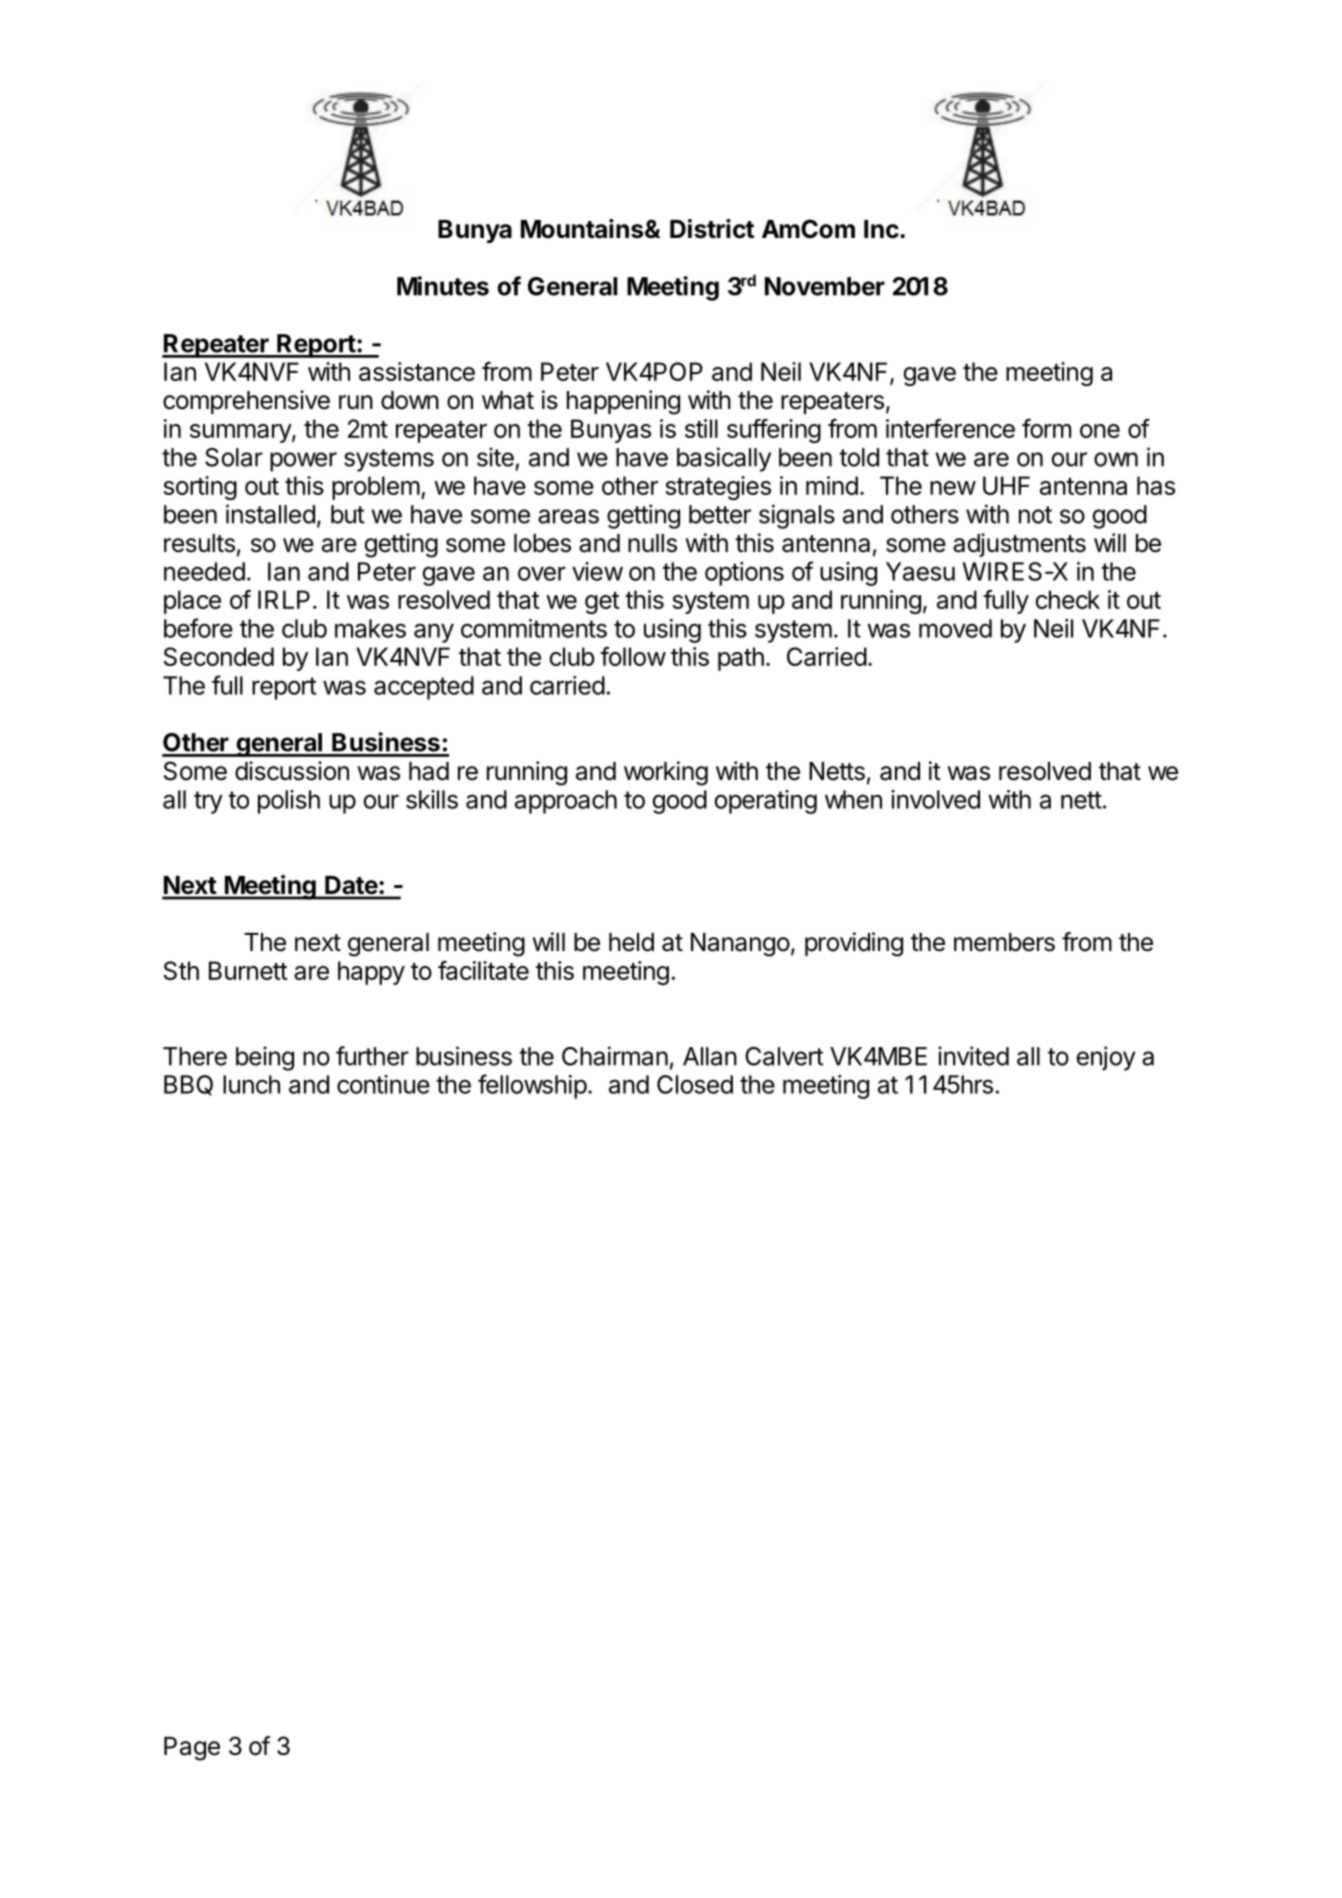 The height and width of the screenshot is (1898, 1342). I want to click on Minutes, so click(443, 286).
